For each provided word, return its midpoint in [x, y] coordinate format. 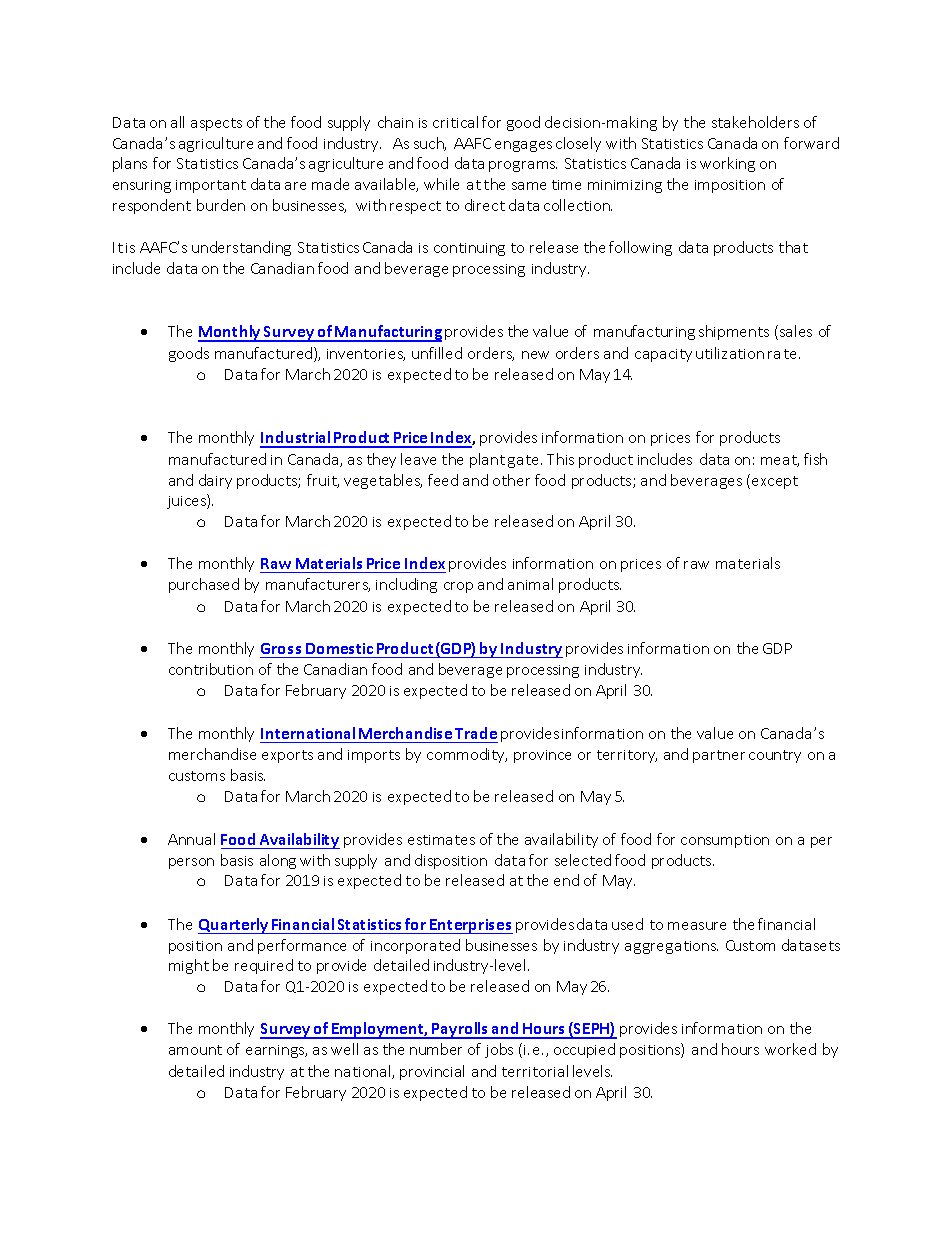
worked [790, 1049]
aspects [216, 124]
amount [195, 1050]
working [727, 164]
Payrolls [461, 1030]
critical [455, 122]
